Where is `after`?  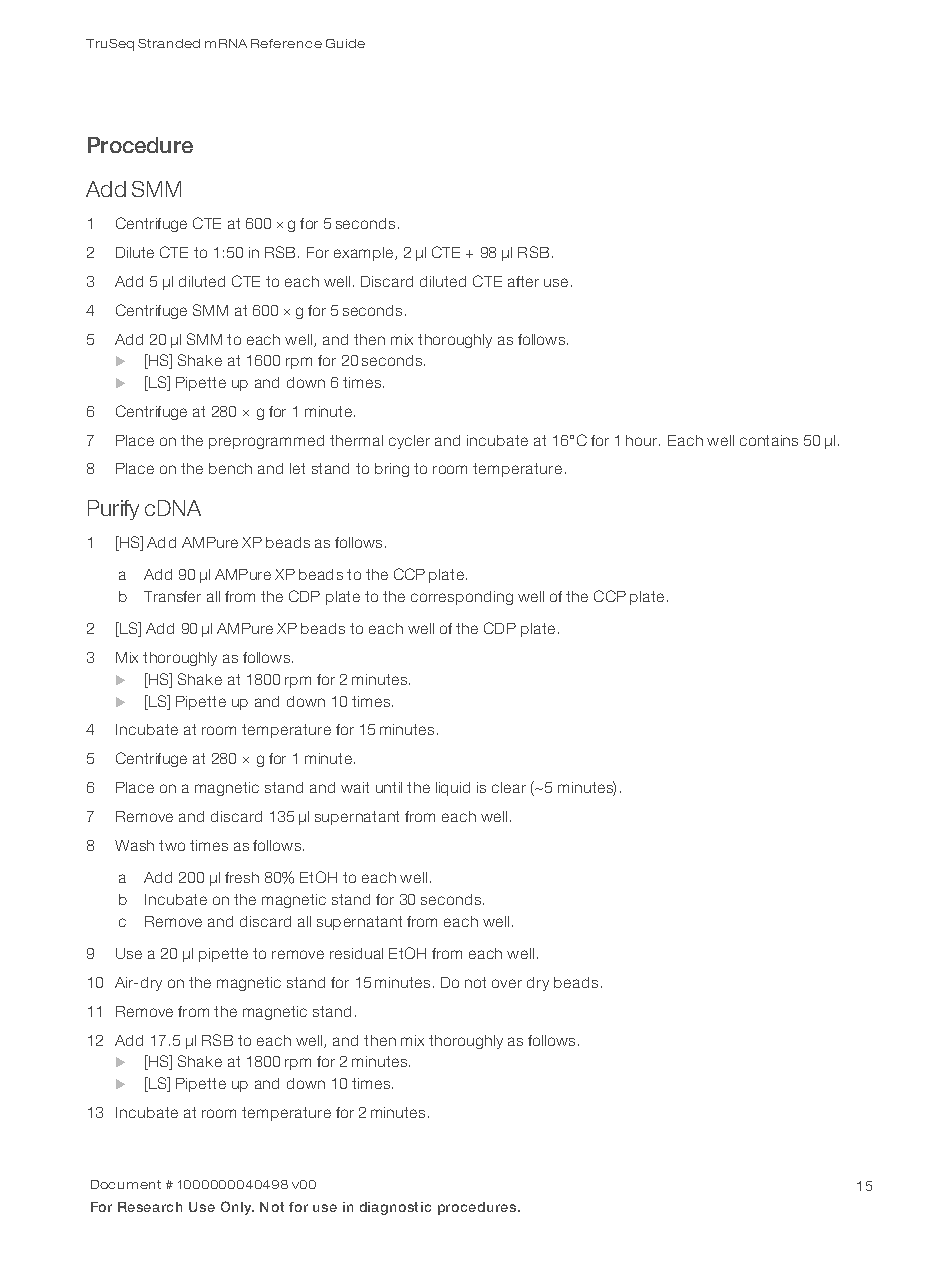
after is located at coordinates (523, 281).
